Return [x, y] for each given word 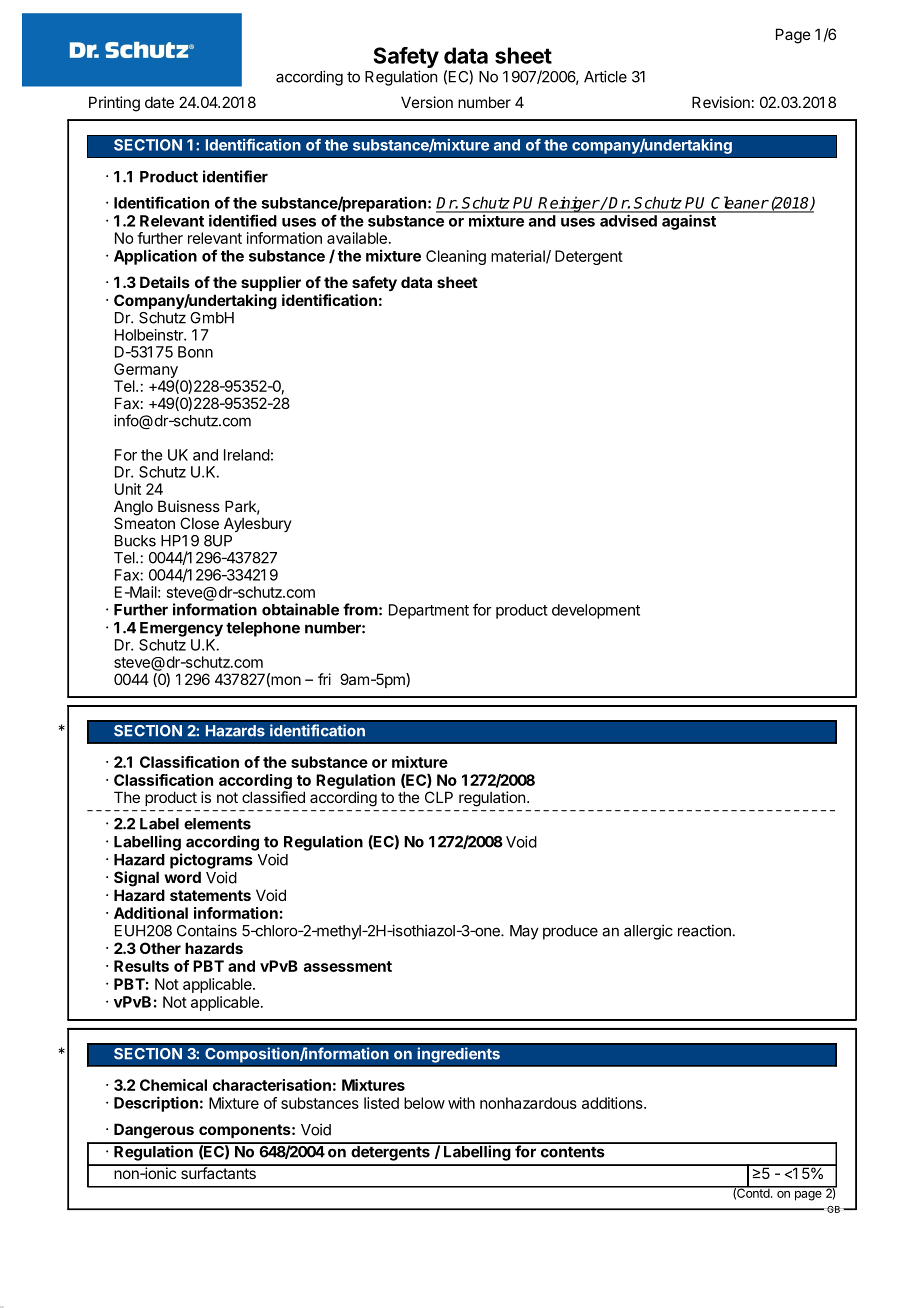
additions [613, 1103]
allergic [648, 932]
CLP [439, 797]
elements [217, 824]
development [596, 611]
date [159, 102]
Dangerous [154, 1131]
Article [605, 76]
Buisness [189, 506]
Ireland [247, 455]
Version [427, 102]
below [424, 1103]
